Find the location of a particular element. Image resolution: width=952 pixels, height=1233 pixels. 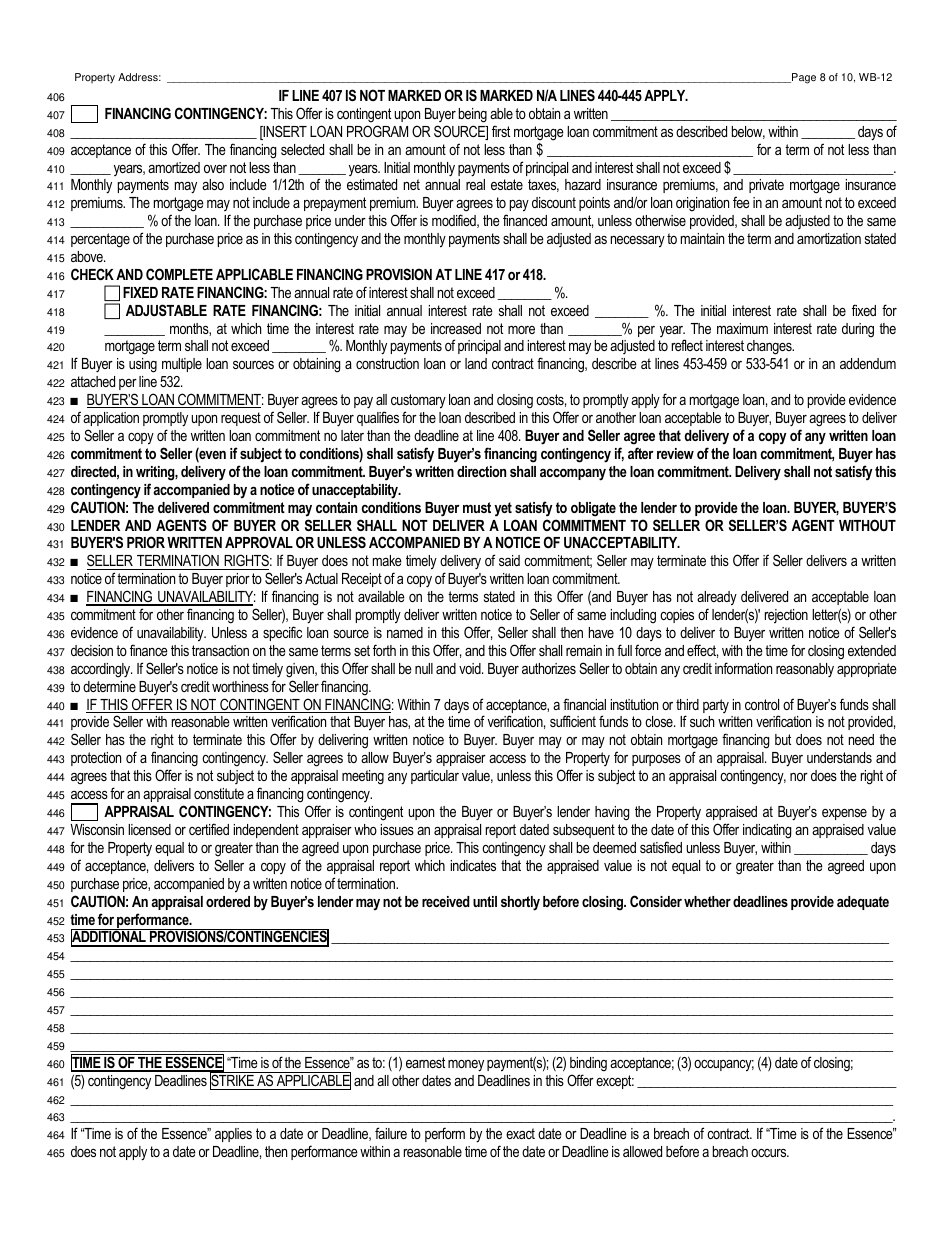

exact is located at coordinates (520, 1133).
